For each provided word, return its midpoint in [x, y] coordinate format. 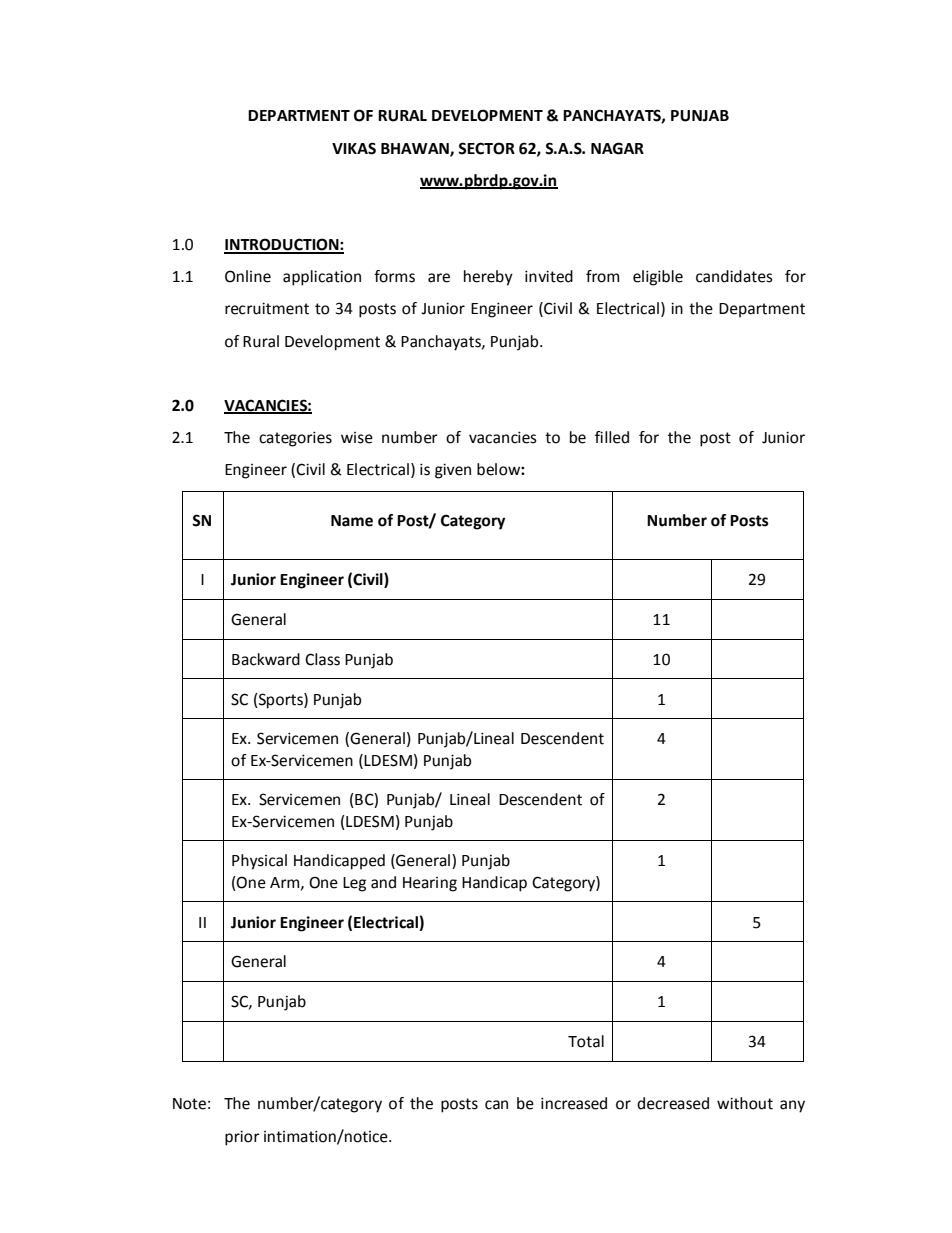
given [453, 471]
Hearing [430, 884]
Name [352, 521]
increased [574, 1103]
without [745, 1103]
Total [586, 1041]
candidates [734, 276]
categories [295, 439]
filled [612, 437]
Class [322, 659]
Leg [354, 884]
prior [242, 1138]
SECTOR [486, 148]
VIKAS [354, 148]
